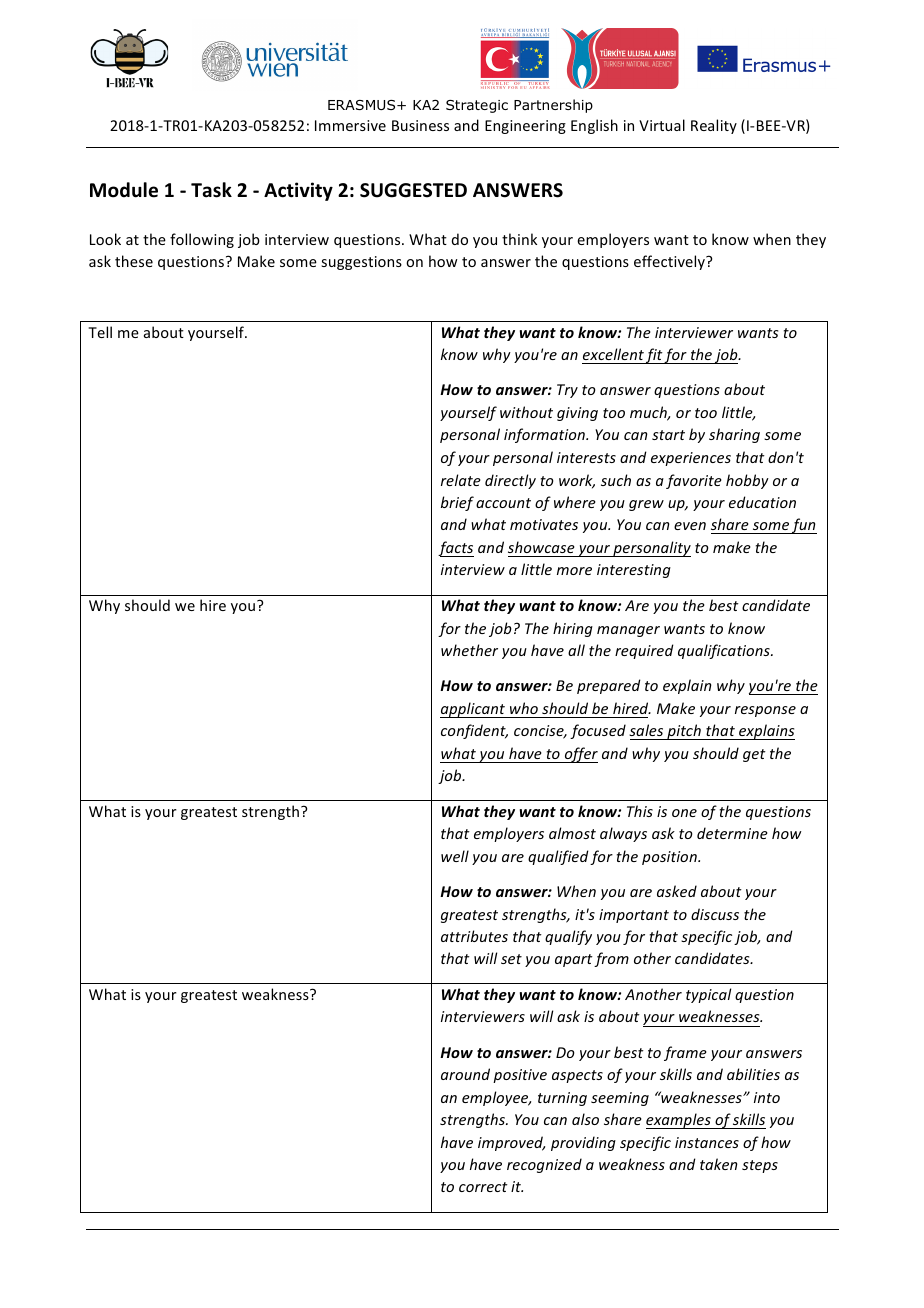 The image size is (924, 1308). Describe the element at coordinates (558, 857) in the page. I see `qualified` at that location.
